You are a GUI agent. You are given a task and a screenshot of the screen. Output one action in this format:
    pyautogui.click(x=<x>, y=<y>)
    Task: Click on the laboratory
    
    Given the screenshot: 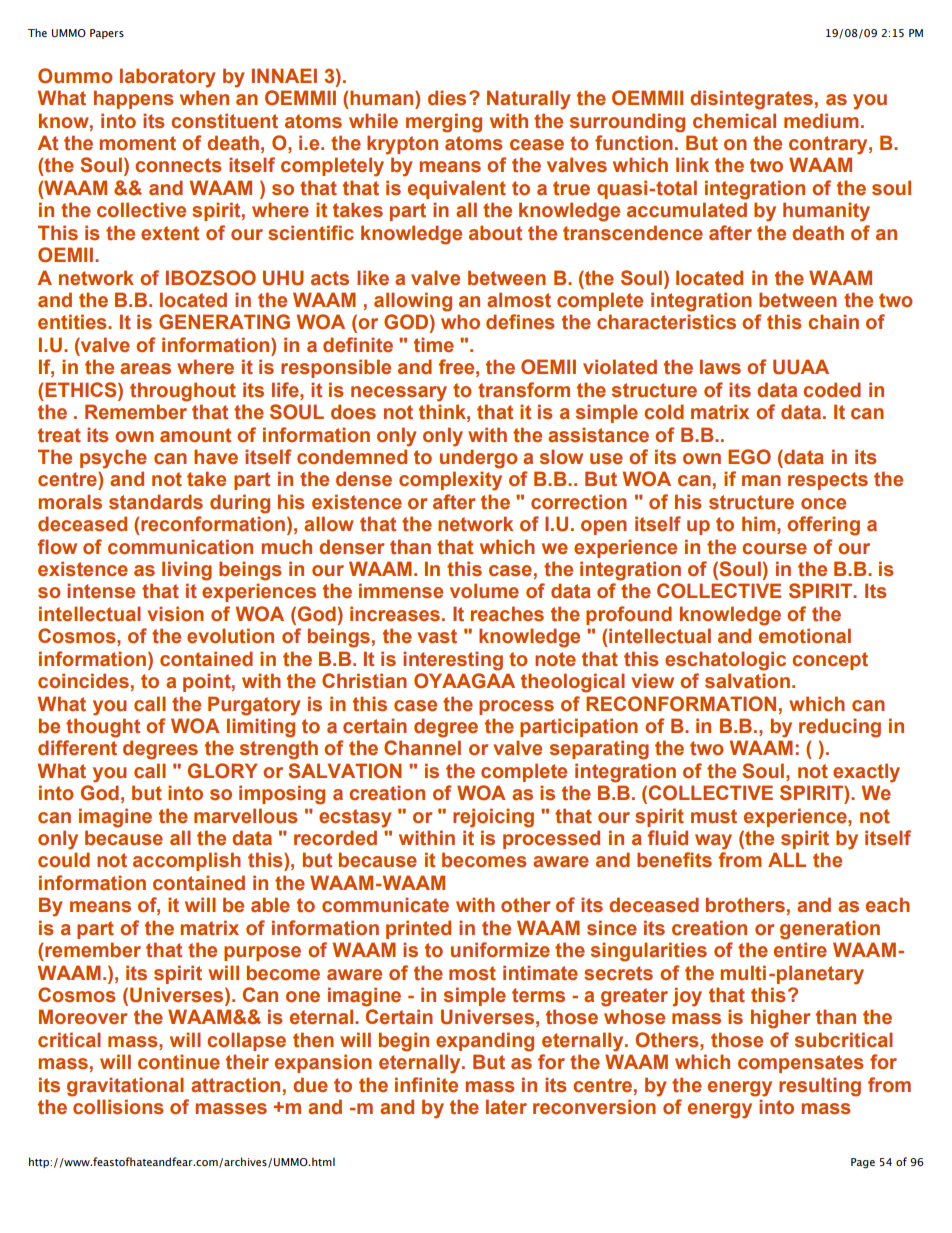 What is the action you would take?
    pyautogui.click(x=168, y=78)
